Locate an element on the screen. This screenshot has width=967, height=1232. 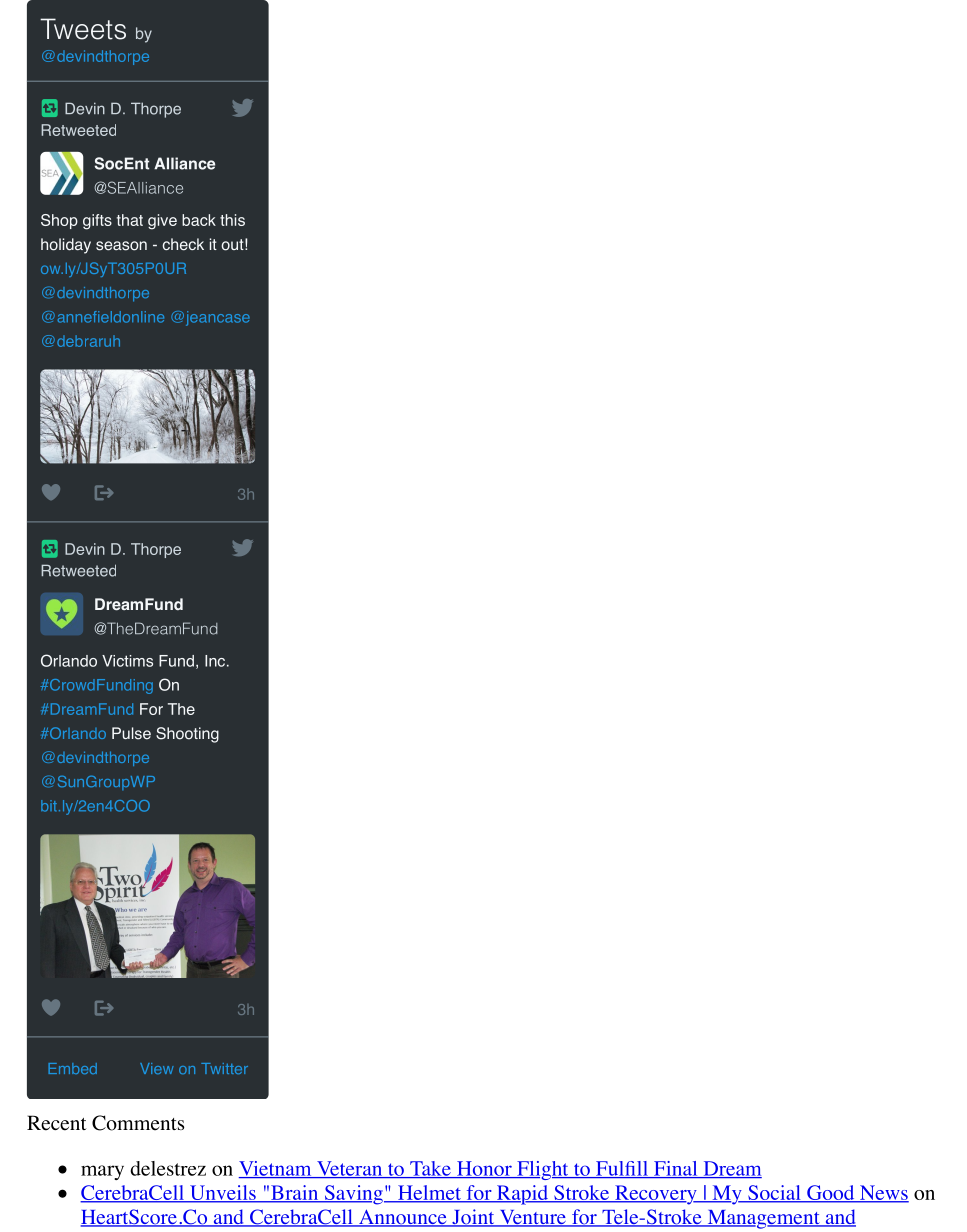
this is located at coordinates (232, 220).
